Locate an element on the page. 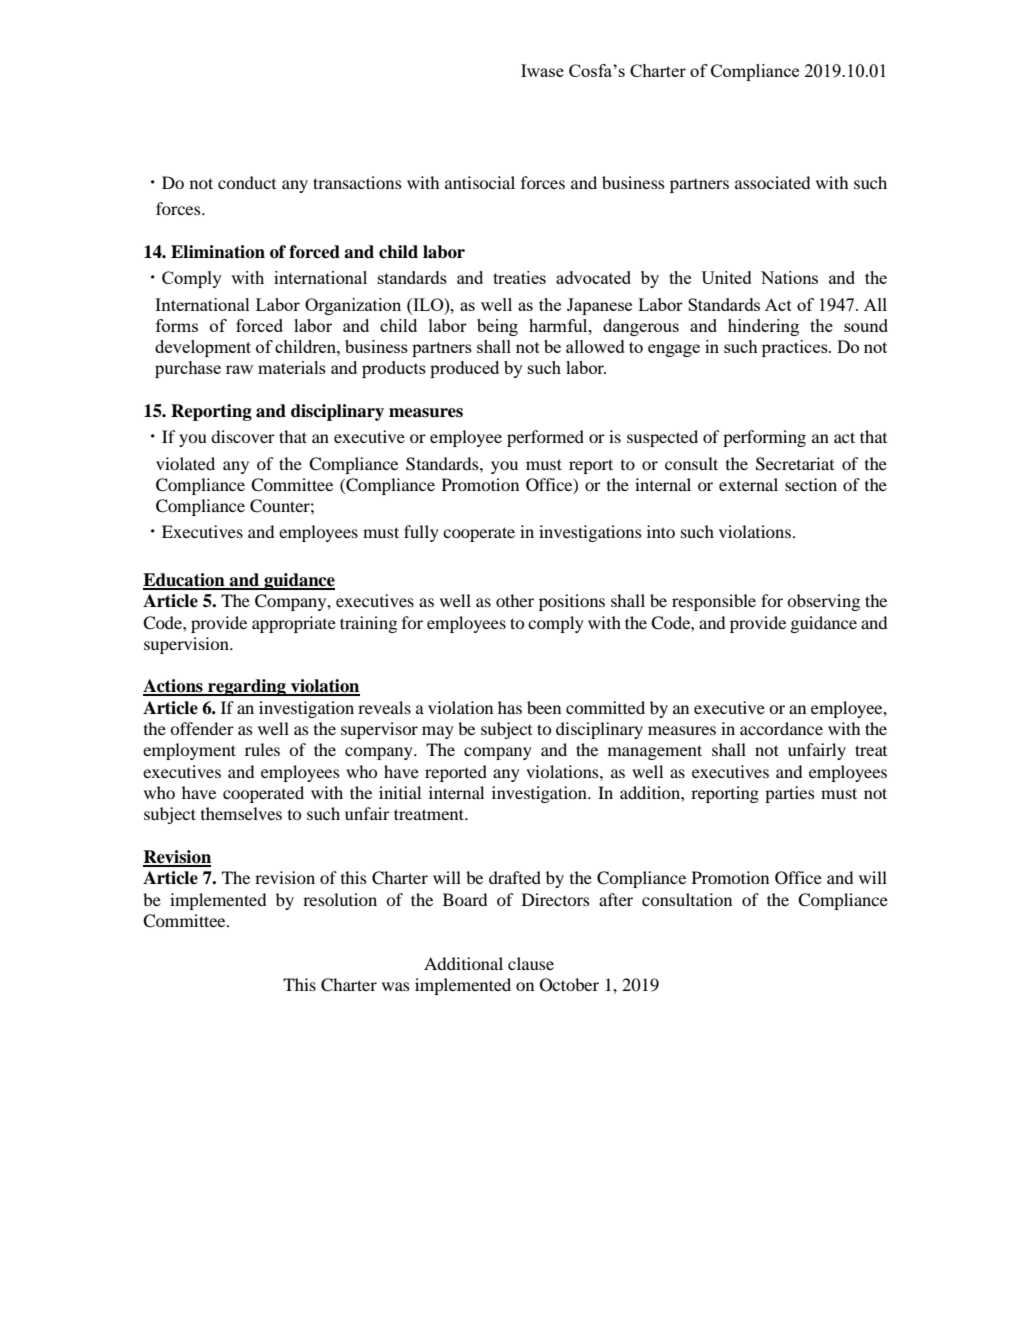 This document has width=1031, height=1335. clause is located at coordinates (531, 963).
